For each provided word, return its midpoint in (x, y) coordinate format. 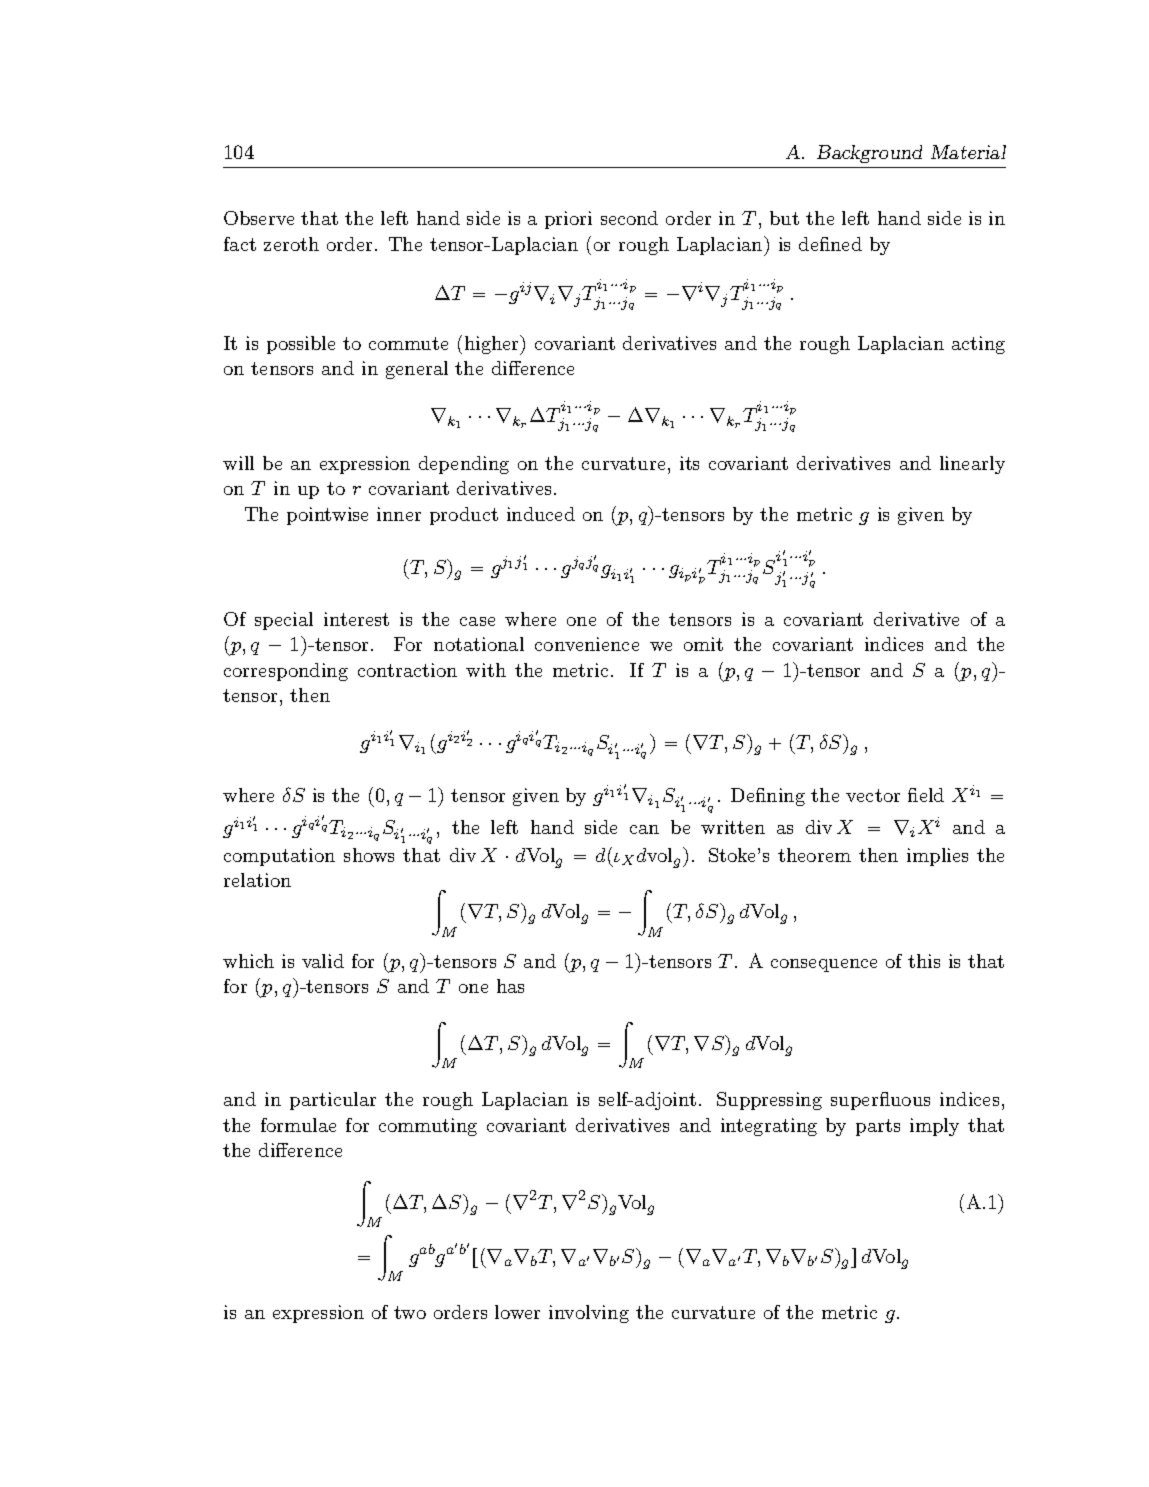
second (629, 218)
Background (869, 154)
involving (589, 1314)
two (410, 1312)
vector (873, 795)
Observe (259, 218)
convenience (587, 644)
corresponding (286, 672)
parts (878, 1127)
